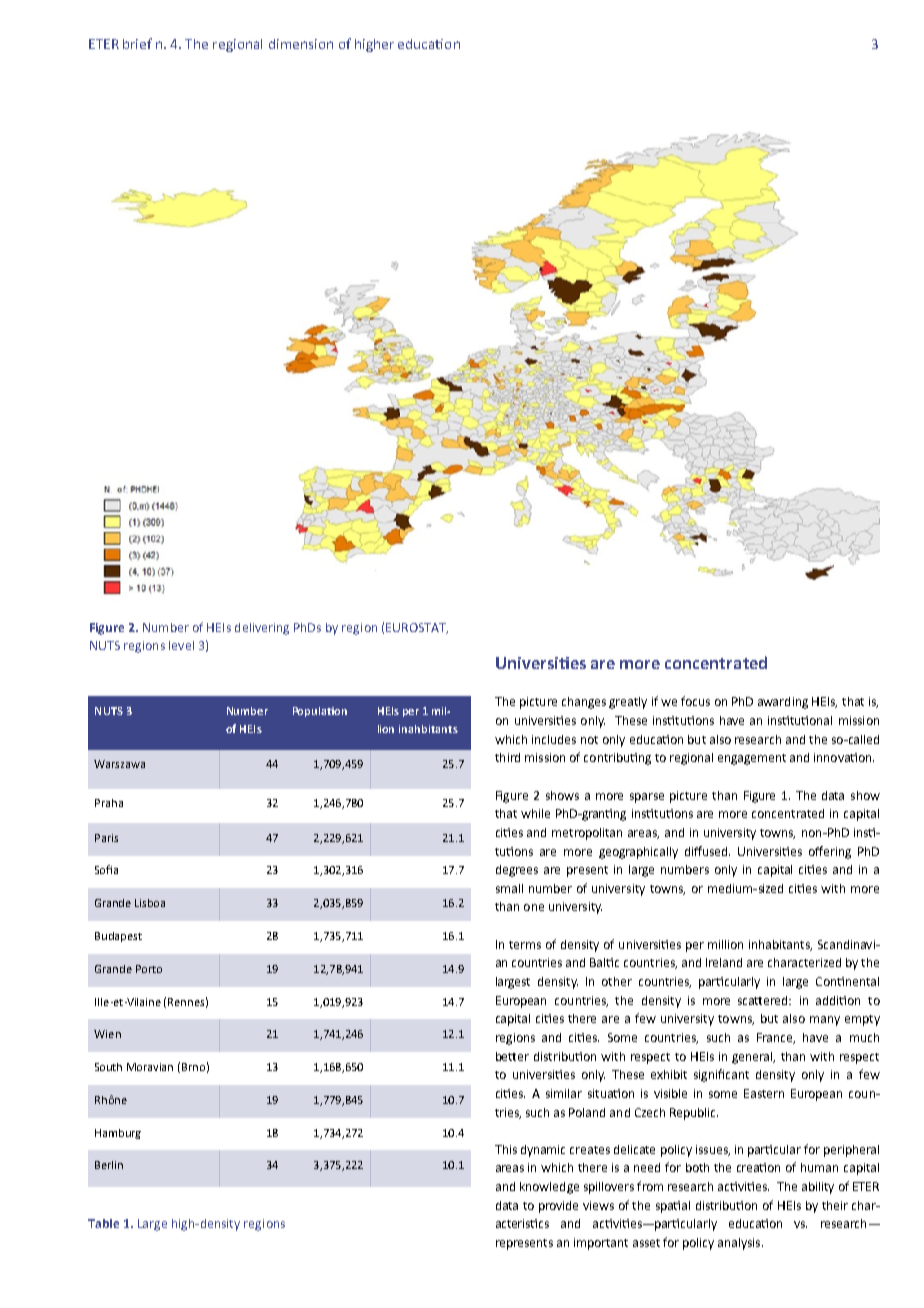  I want to click on EUROSTAT, so click(417, 628).
